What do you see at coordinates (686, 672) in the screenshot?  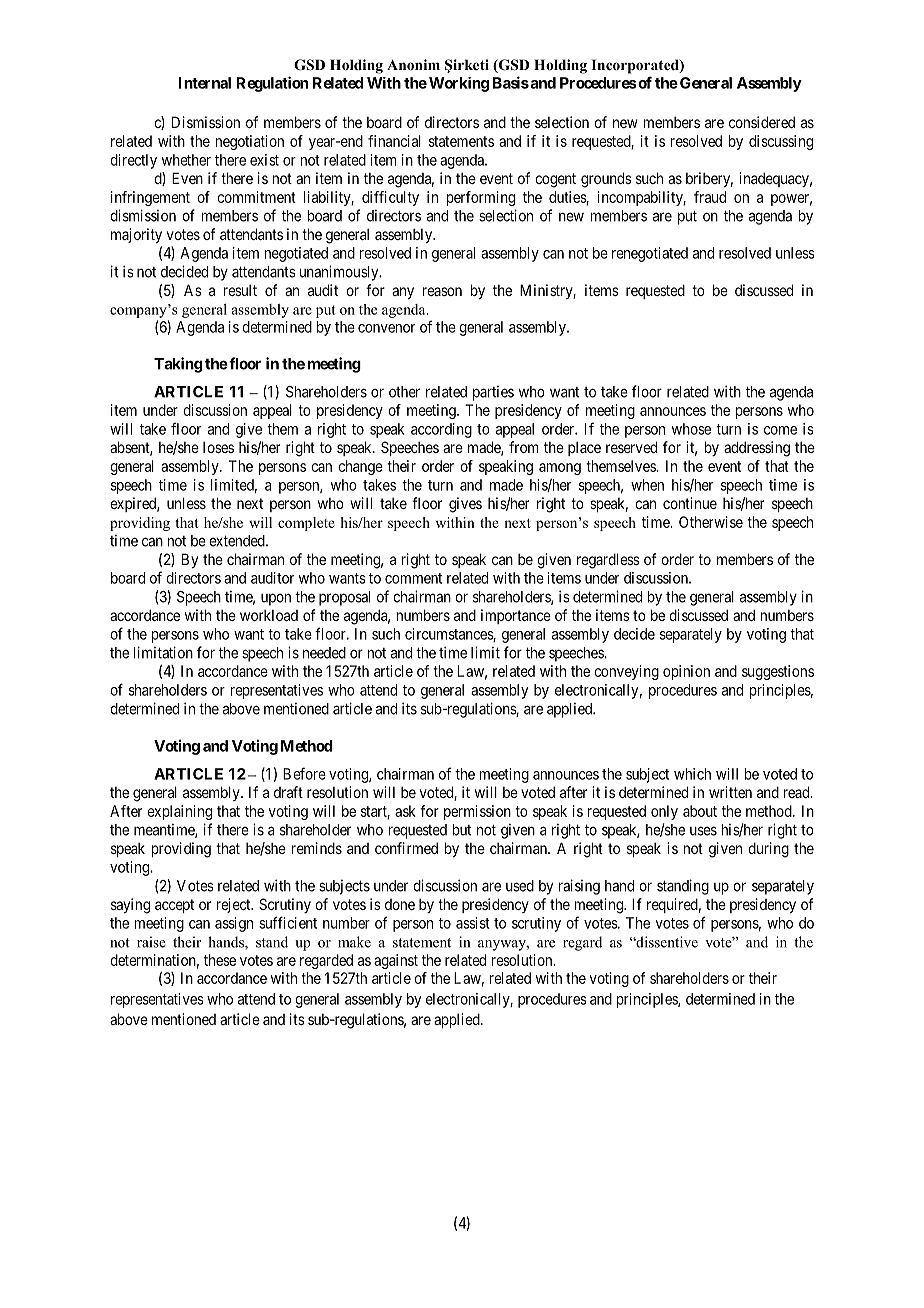 I see `opinion` at bounding box center [686, 672].
